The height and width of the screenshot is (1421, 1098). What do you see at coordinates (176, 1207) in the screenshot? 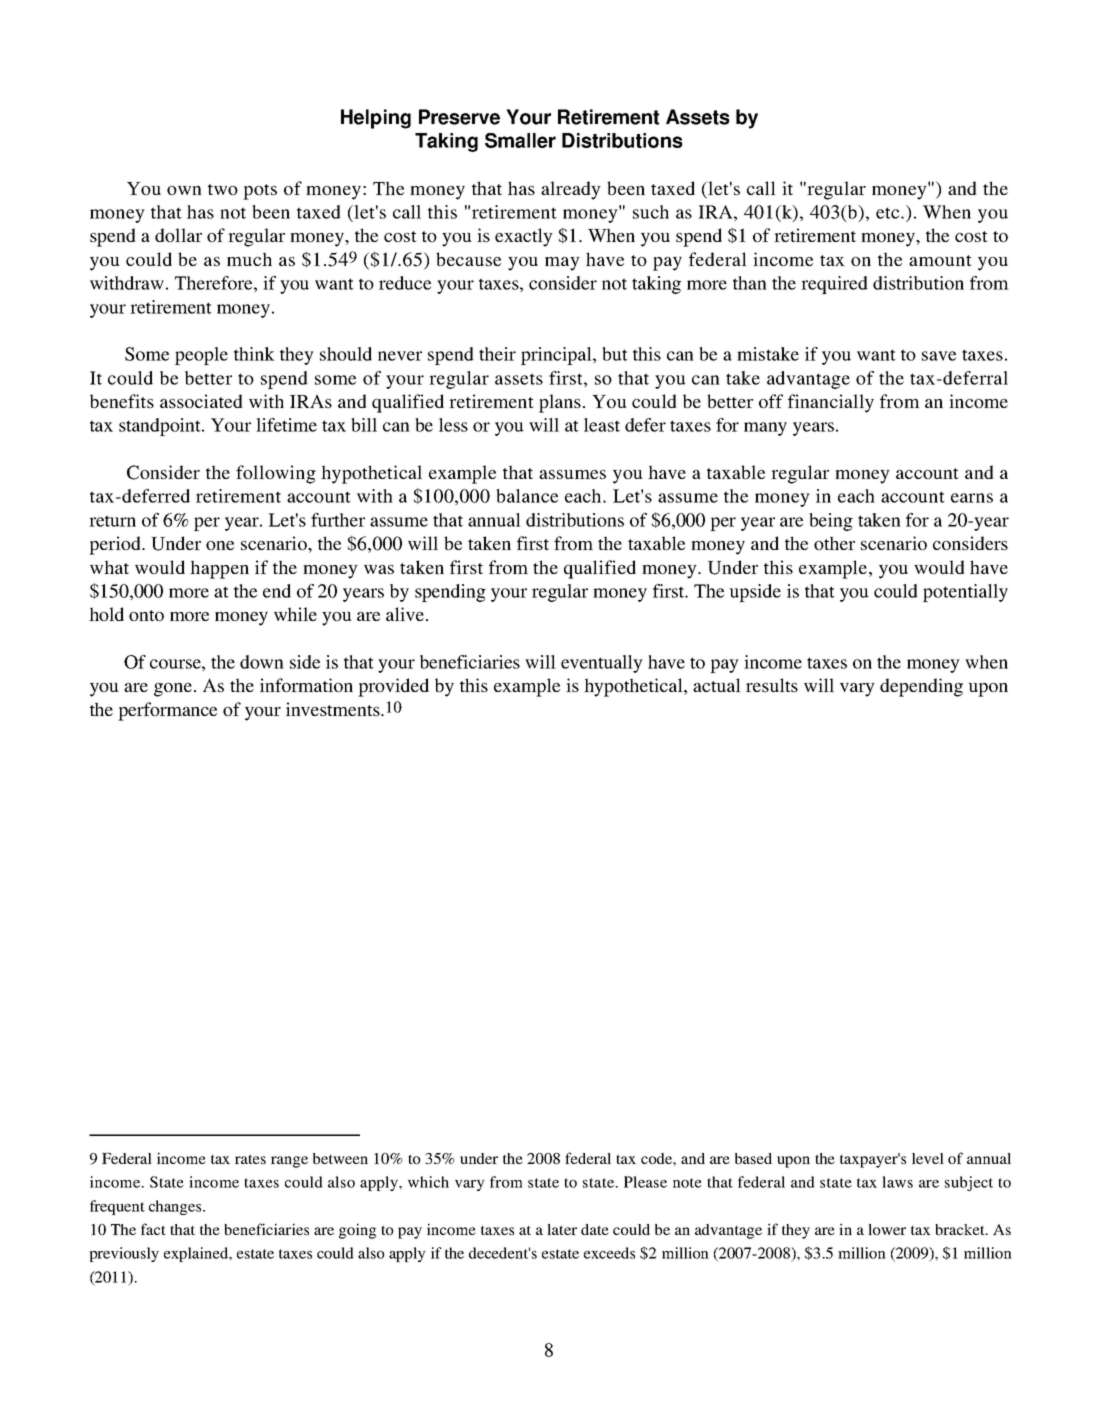
I see `changes` at bounding box center [176, 1207].
